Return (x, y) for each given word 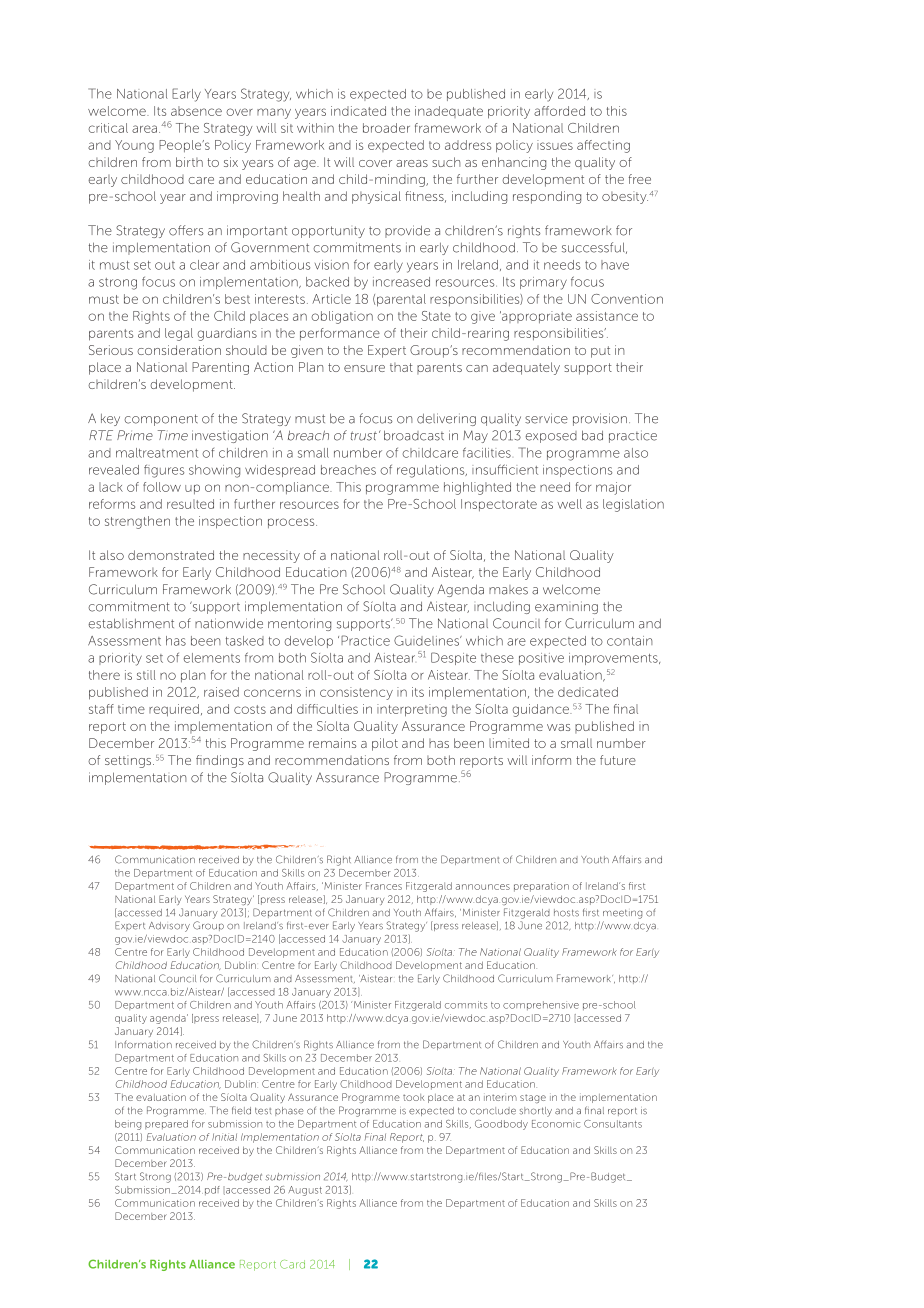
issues (555, 145)
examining (566, 607)
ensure (364, 368)
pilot (385, 744)
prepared (166, 1124)
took (414, 1097)
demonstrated (171, 555)
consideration (179, 350)
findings (220, 761)
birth (189, 162)
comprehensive (541, 1005)
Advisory (169, 927)
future (618, 760)
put (600, 352)
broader (386, 128)
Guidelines (427, 640)
